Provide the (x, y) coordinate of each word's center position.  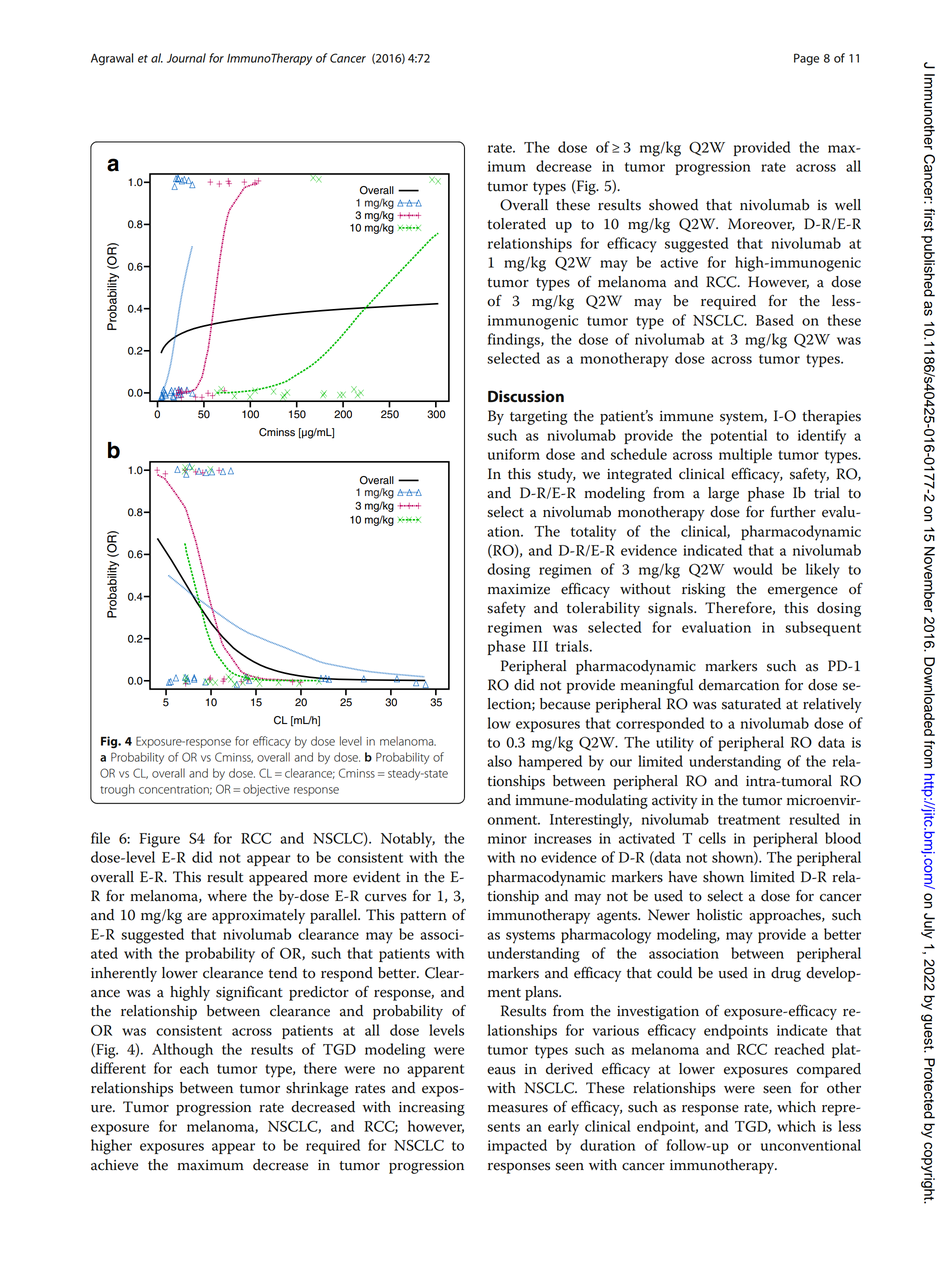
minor (507, 838)
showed (673, 205)
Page (806, 59)
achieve (114, 1165)
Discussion (526, 396)
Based (775, 320)
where (227, 896)
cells (712, 838)
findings (515, 341)
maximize (519, 589)
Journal (186, 58)
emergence (803, 592)
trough (117, 790)
